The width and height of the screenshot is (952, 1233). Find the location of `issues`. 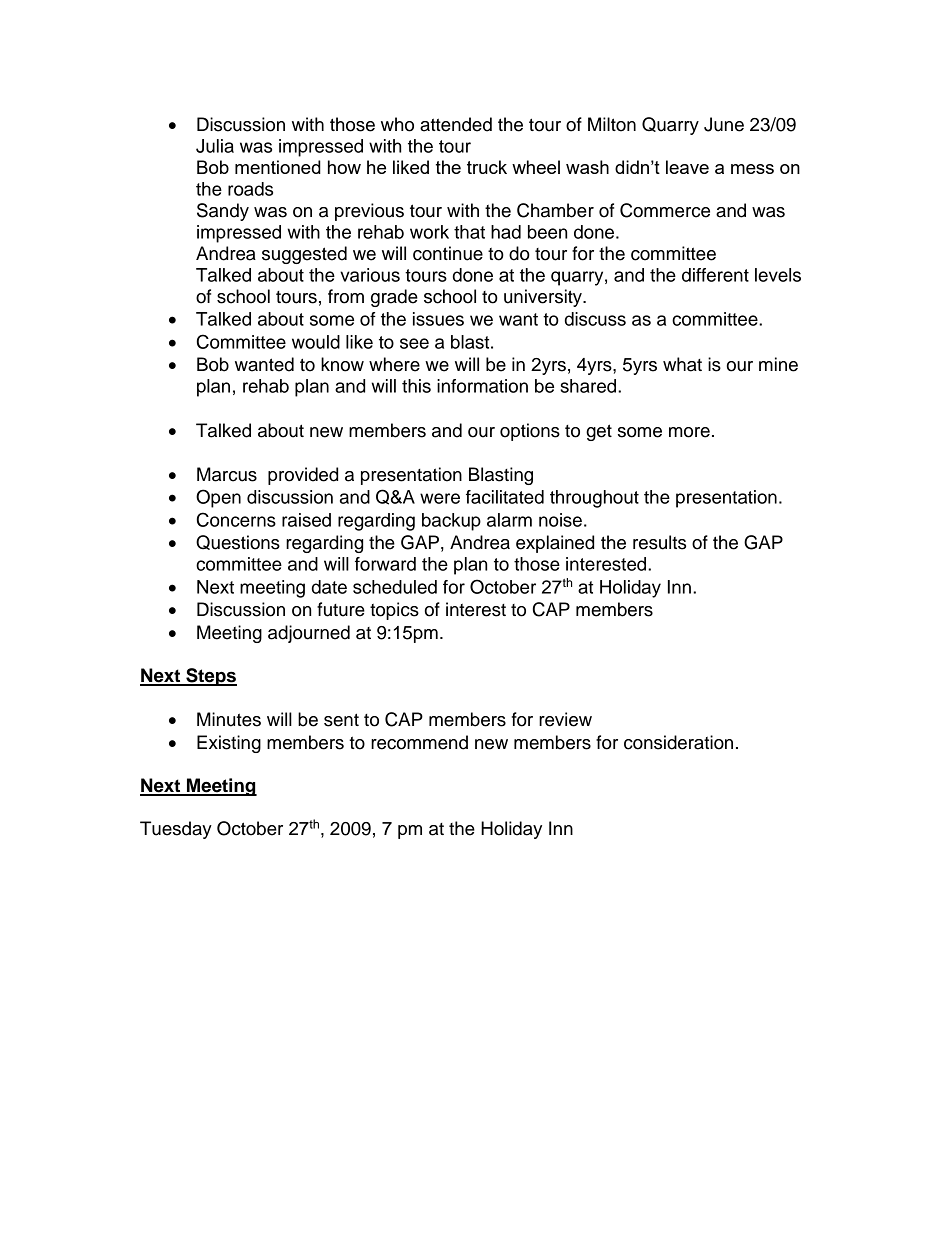

issues is located at coordinates (438, 319).
